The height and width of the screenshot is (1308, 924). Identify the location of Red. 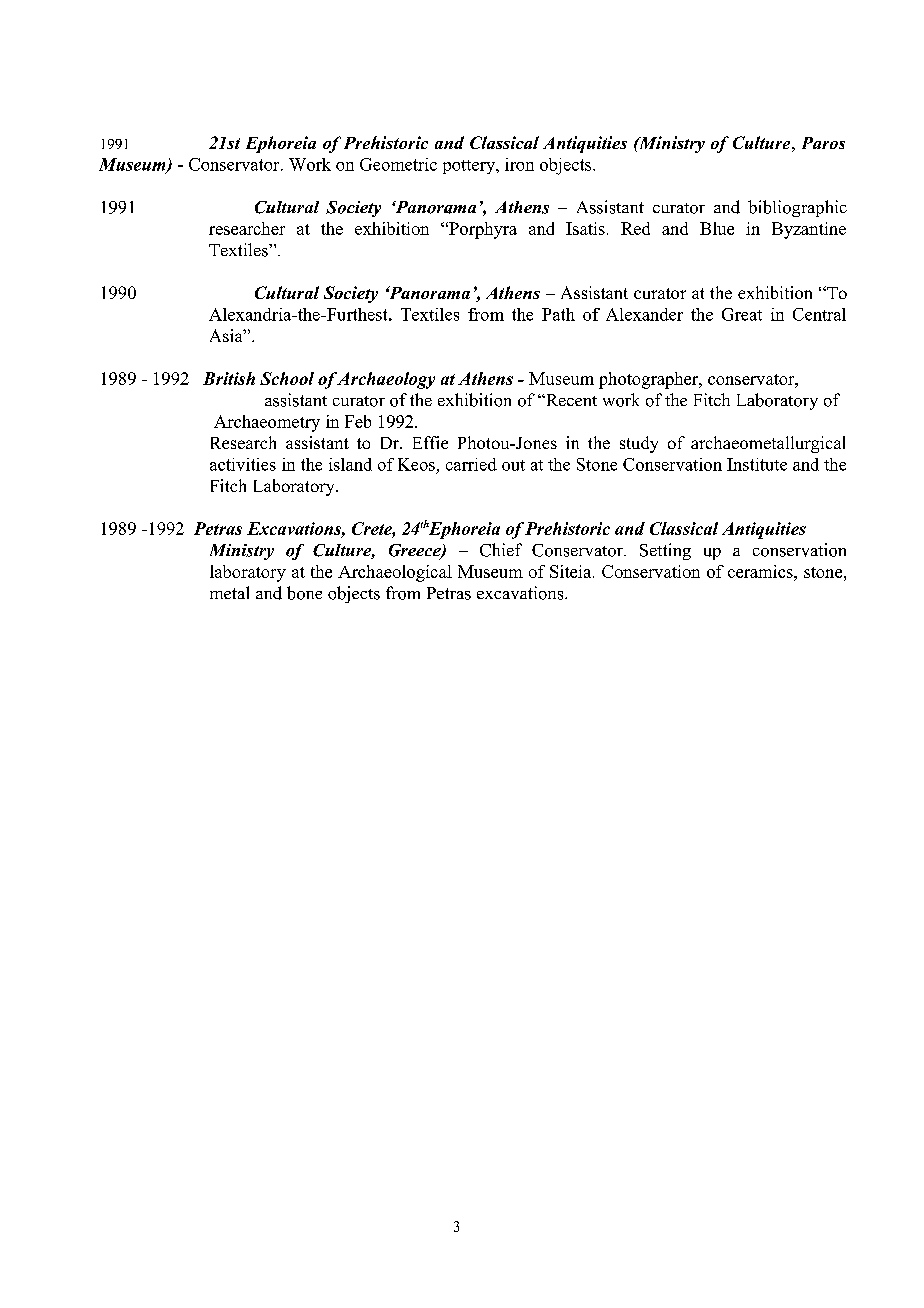
(635, 228).
